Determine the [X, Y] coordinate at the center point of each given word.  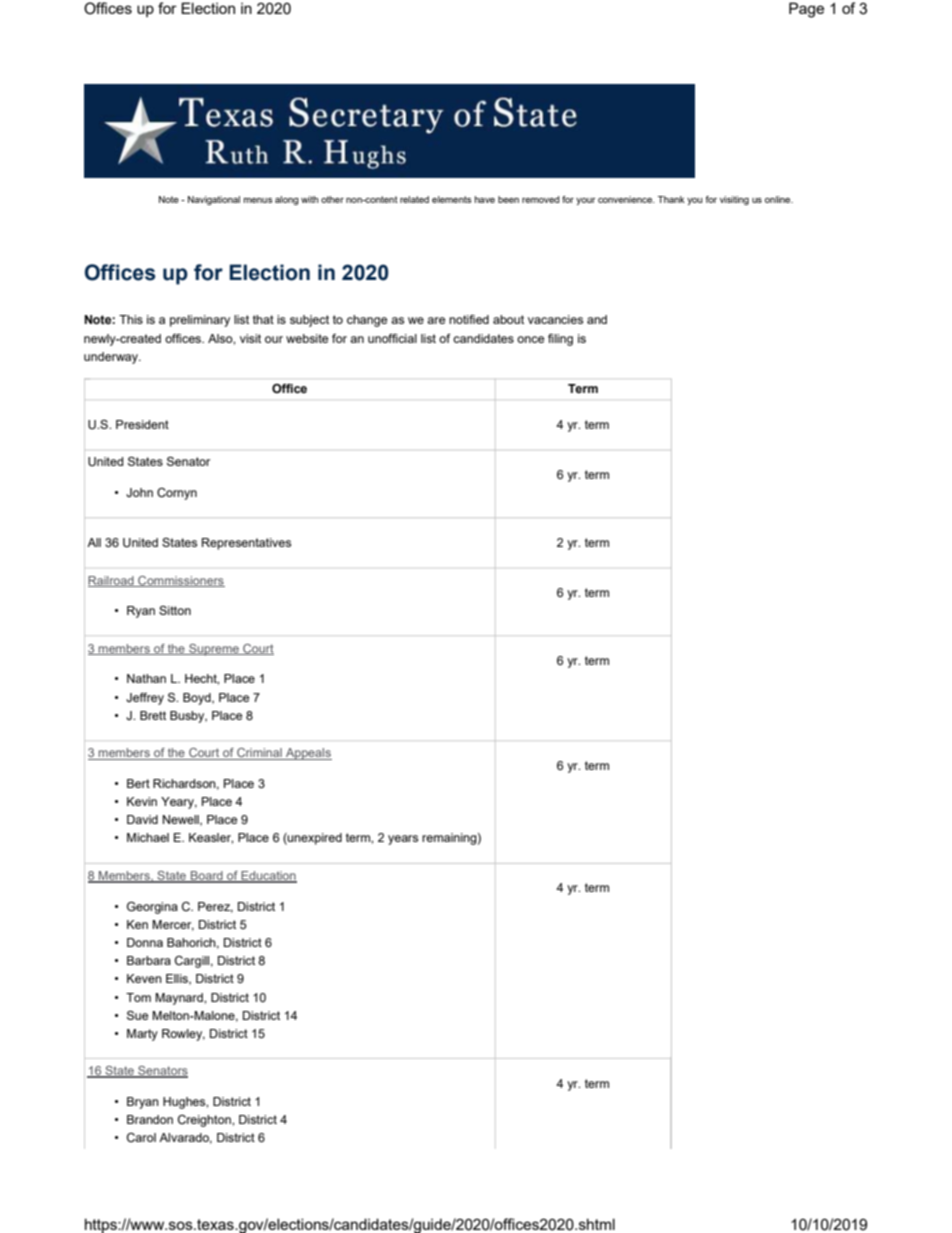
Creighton [205, 1121]
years [403, 840]
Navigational [214, 200]
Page [806, 10]
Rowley [183, 1035]
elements [452, 199]
